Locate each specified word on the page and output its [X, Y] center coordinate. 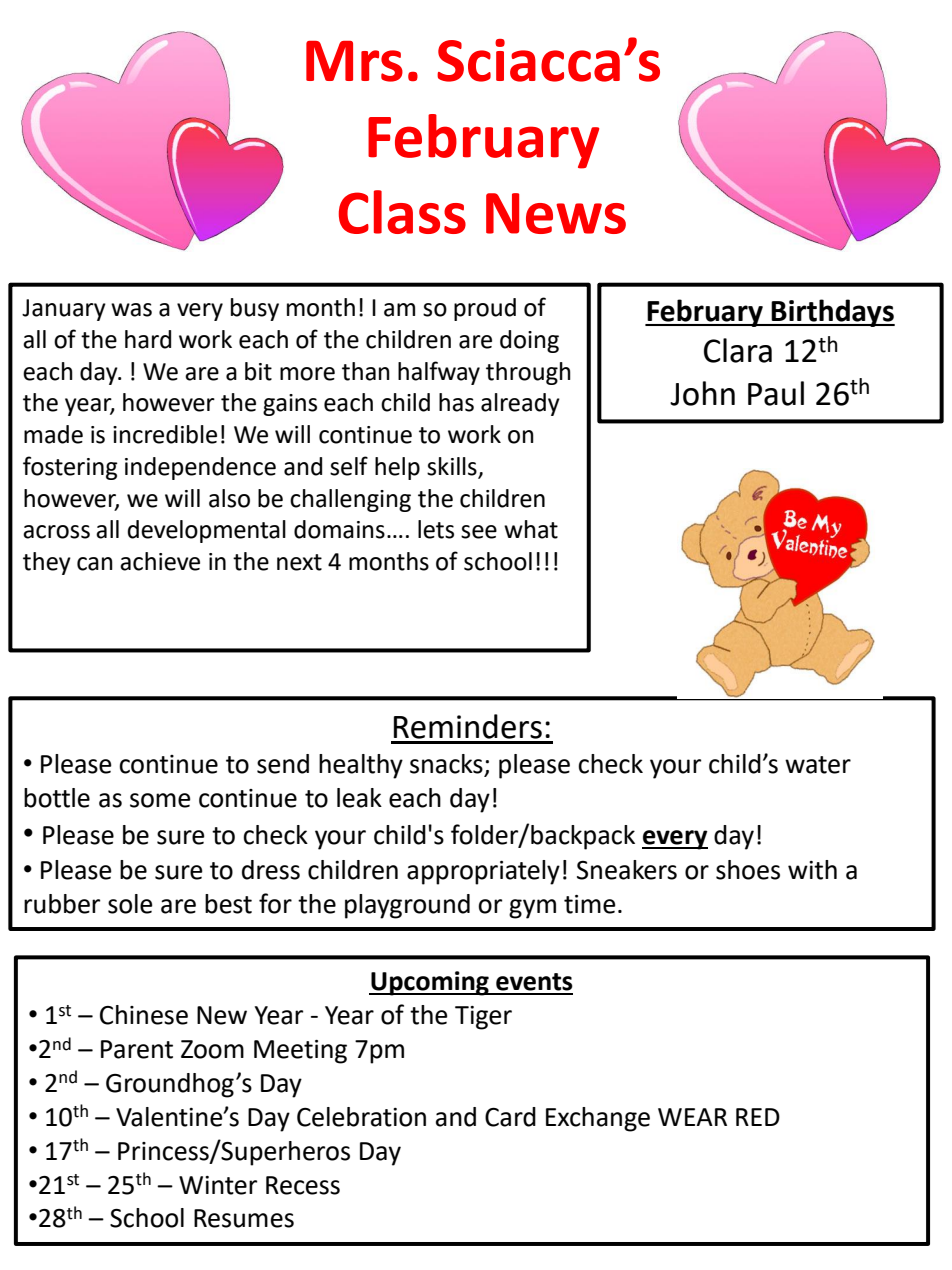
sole [130, 904]
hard [148, 339]
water [818, 765]
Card [510, 1117]
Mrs [354, 61]
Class [402, 212]
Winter [218, 1185]
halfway [439, 373]
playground [407, 906]
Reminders [468, 726]
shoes [748, 870]
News [556, 213]
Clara [738, 350]
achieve [160, 561]
